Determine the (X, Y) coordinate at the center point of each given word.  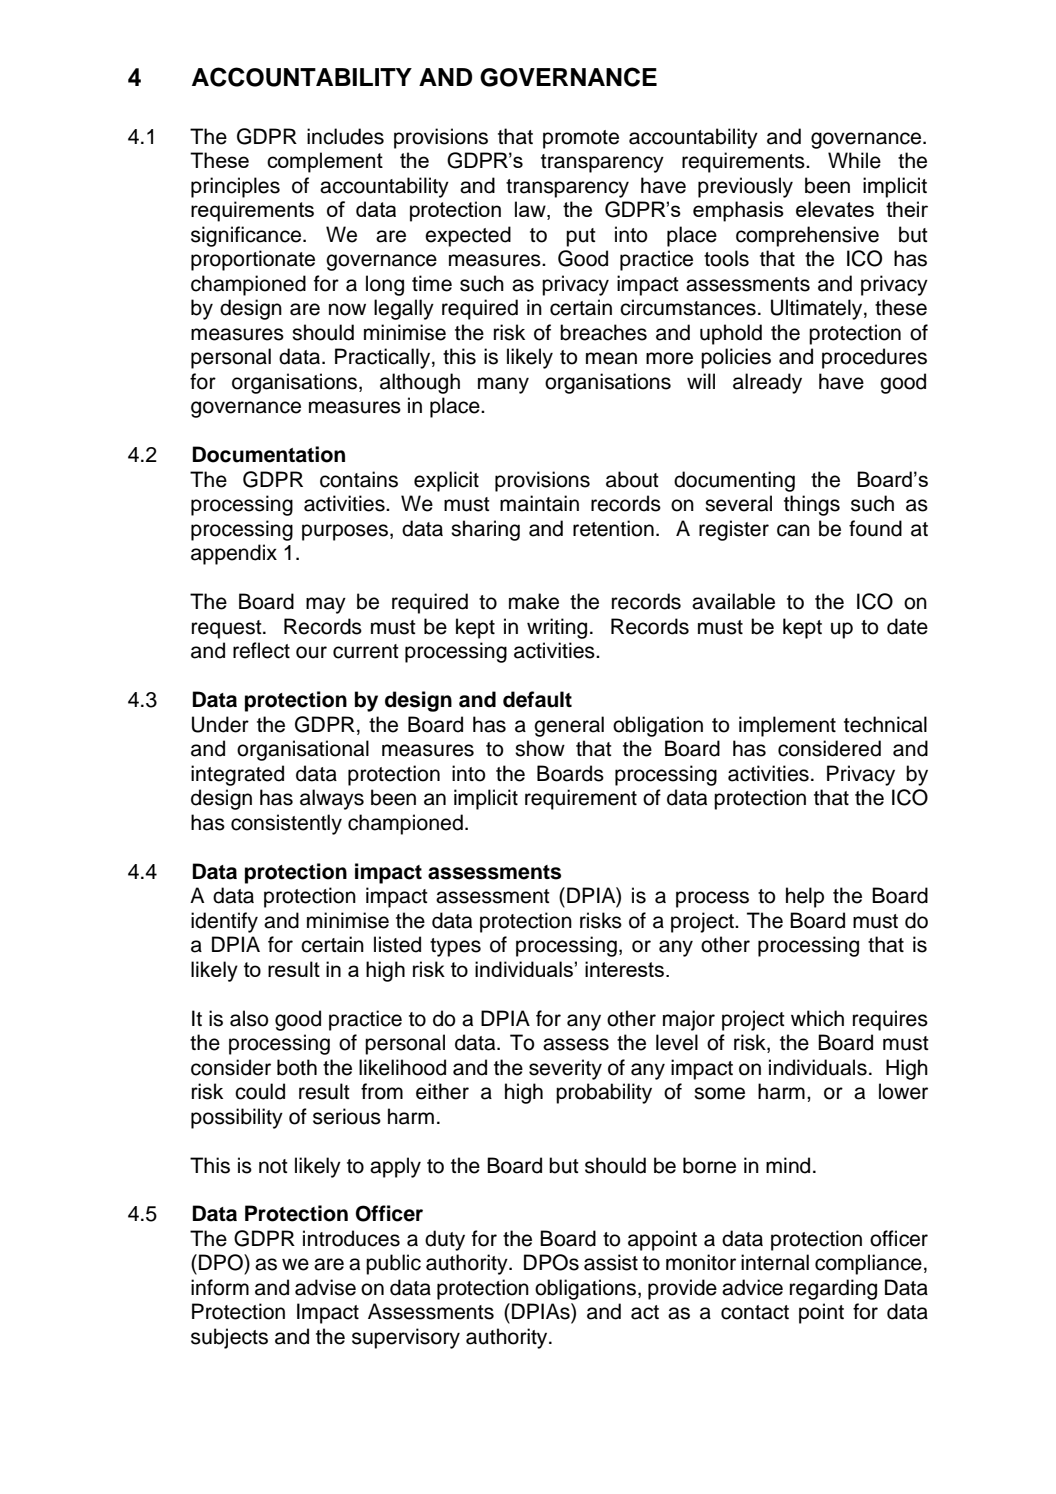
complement (325, 162)
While (854, 160)
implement (787, 726)
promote (581, 139)
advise (325, 1287)
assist (611, 1262)
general (569, 726)
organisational (303, 750)
